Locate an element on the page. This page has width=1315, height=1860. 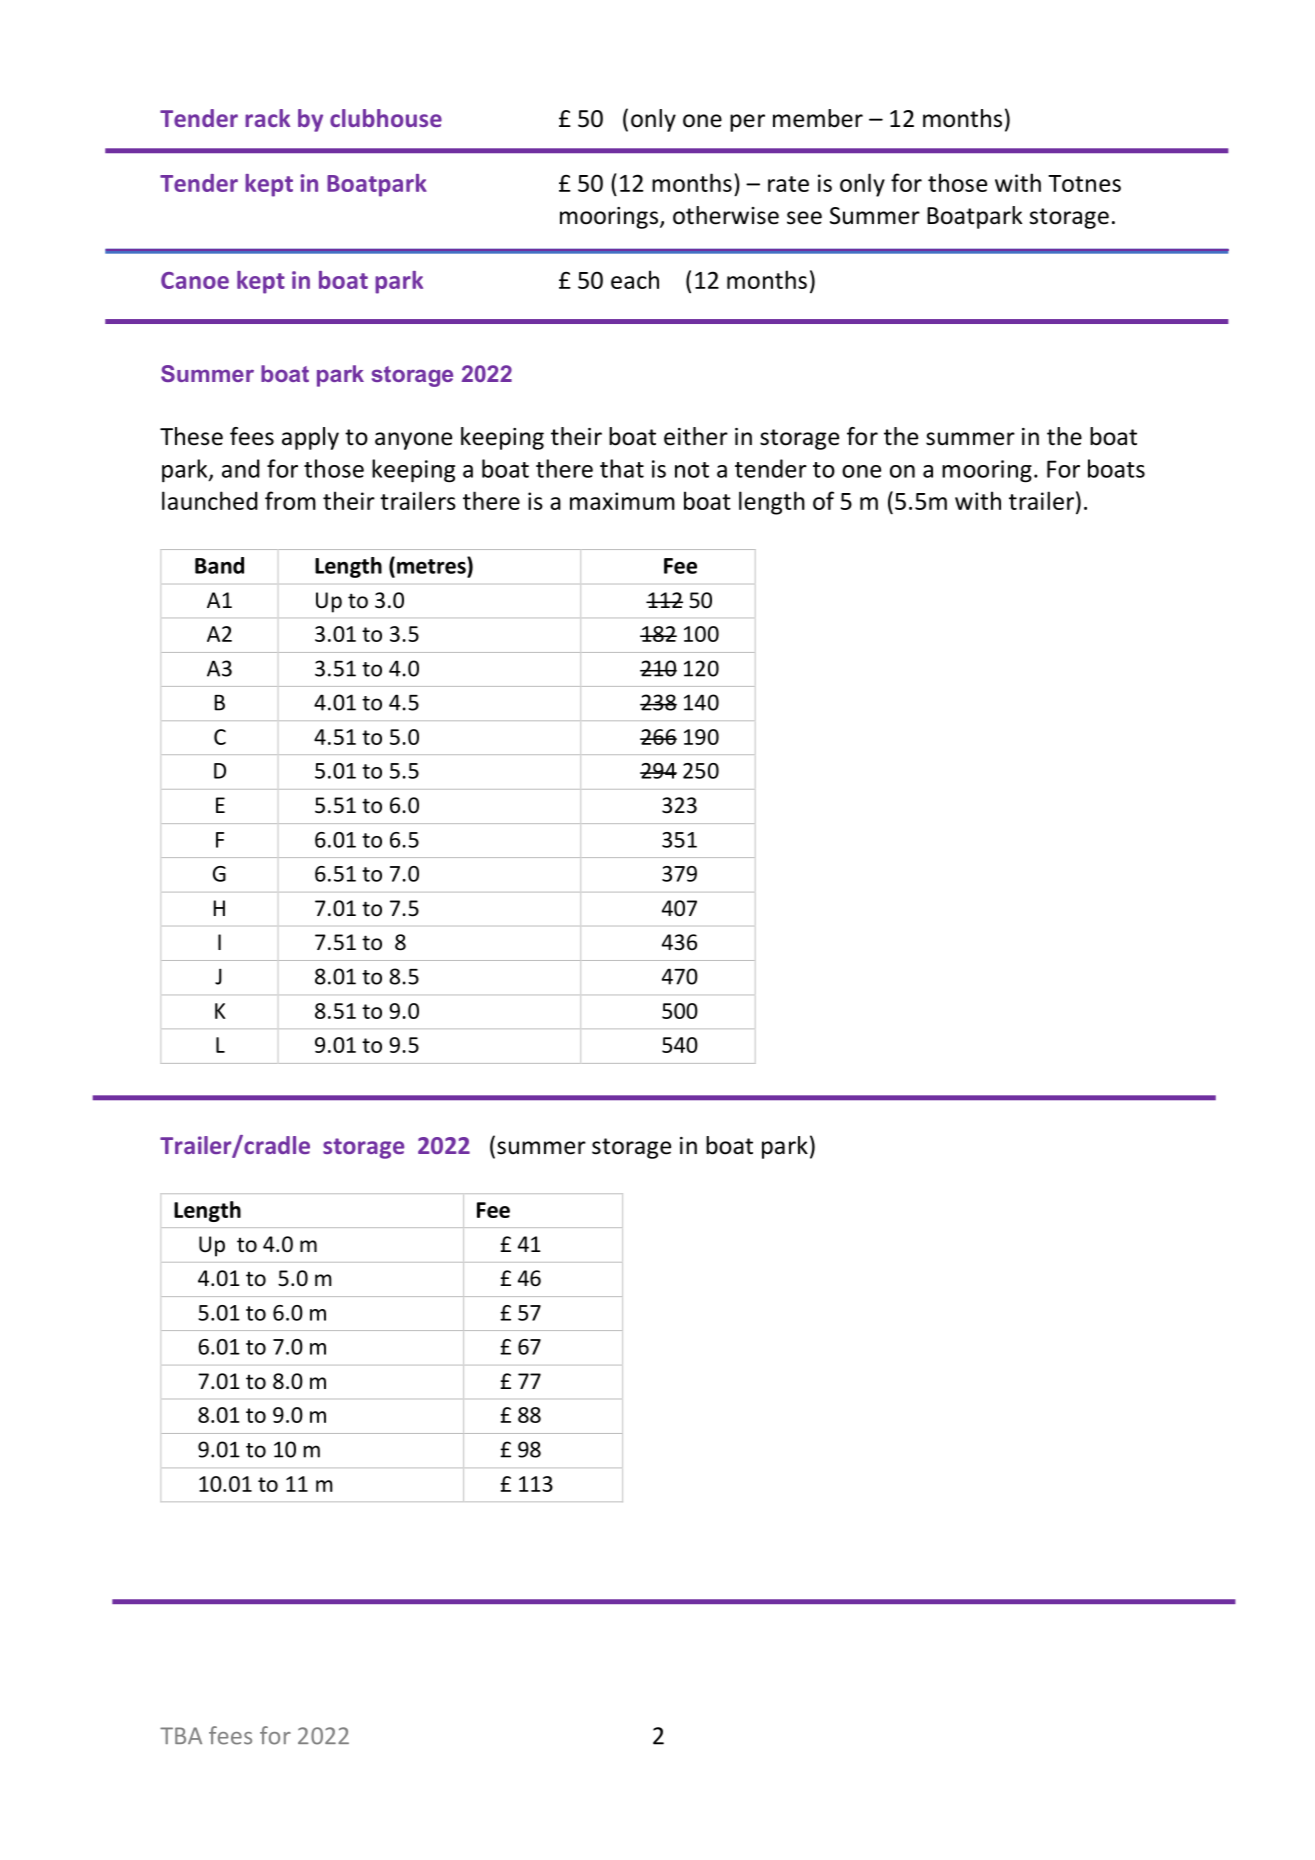
Band is located at coordinates (219, 565).
